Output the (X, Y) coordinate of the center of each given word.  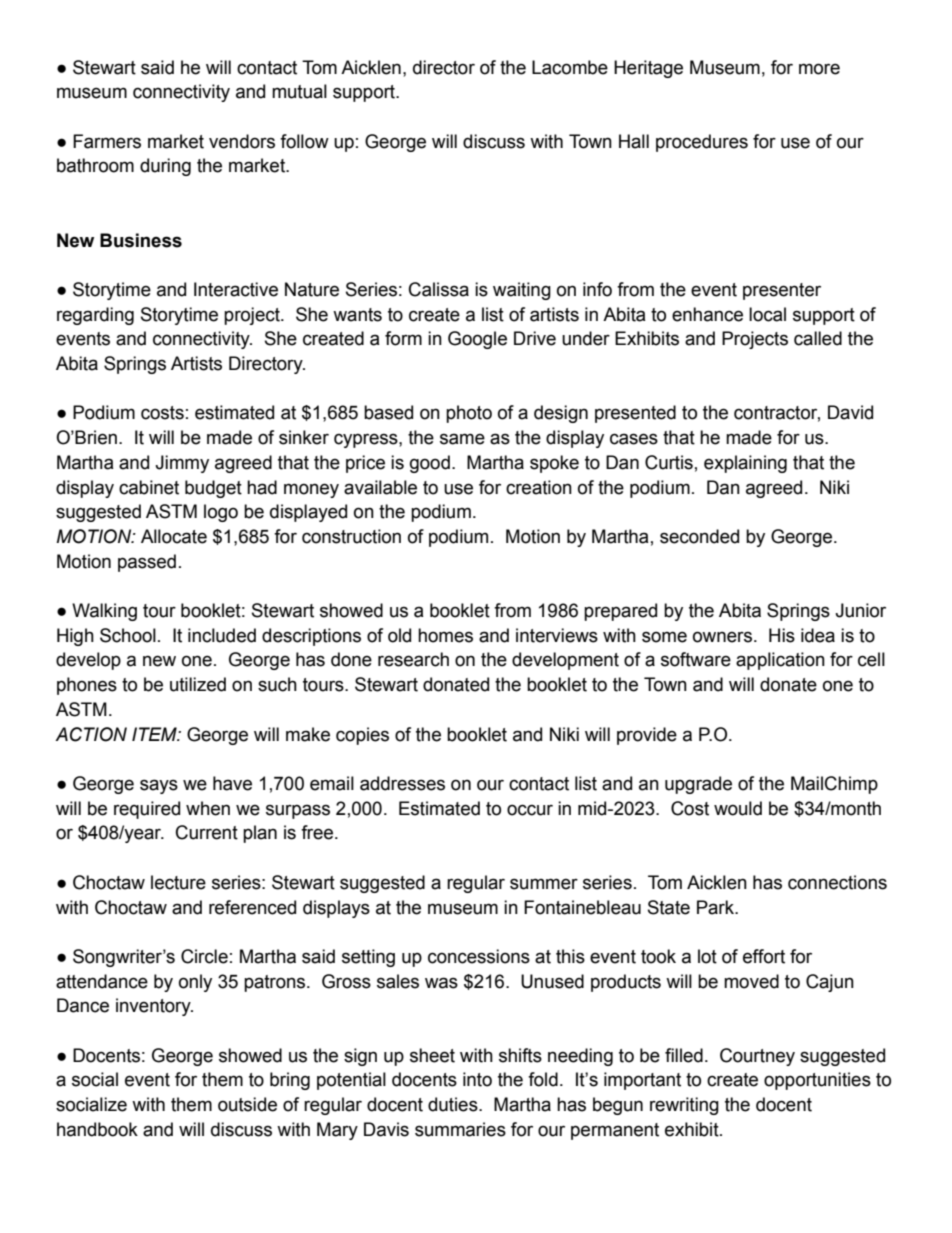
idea (818, 635)
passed (147, 563)
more (819, 69)
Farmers (107, 141)
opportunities (817, 1081)
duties (454, 1104)
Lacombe (570, 67)
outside (247, 1104)
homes (445, 635)
